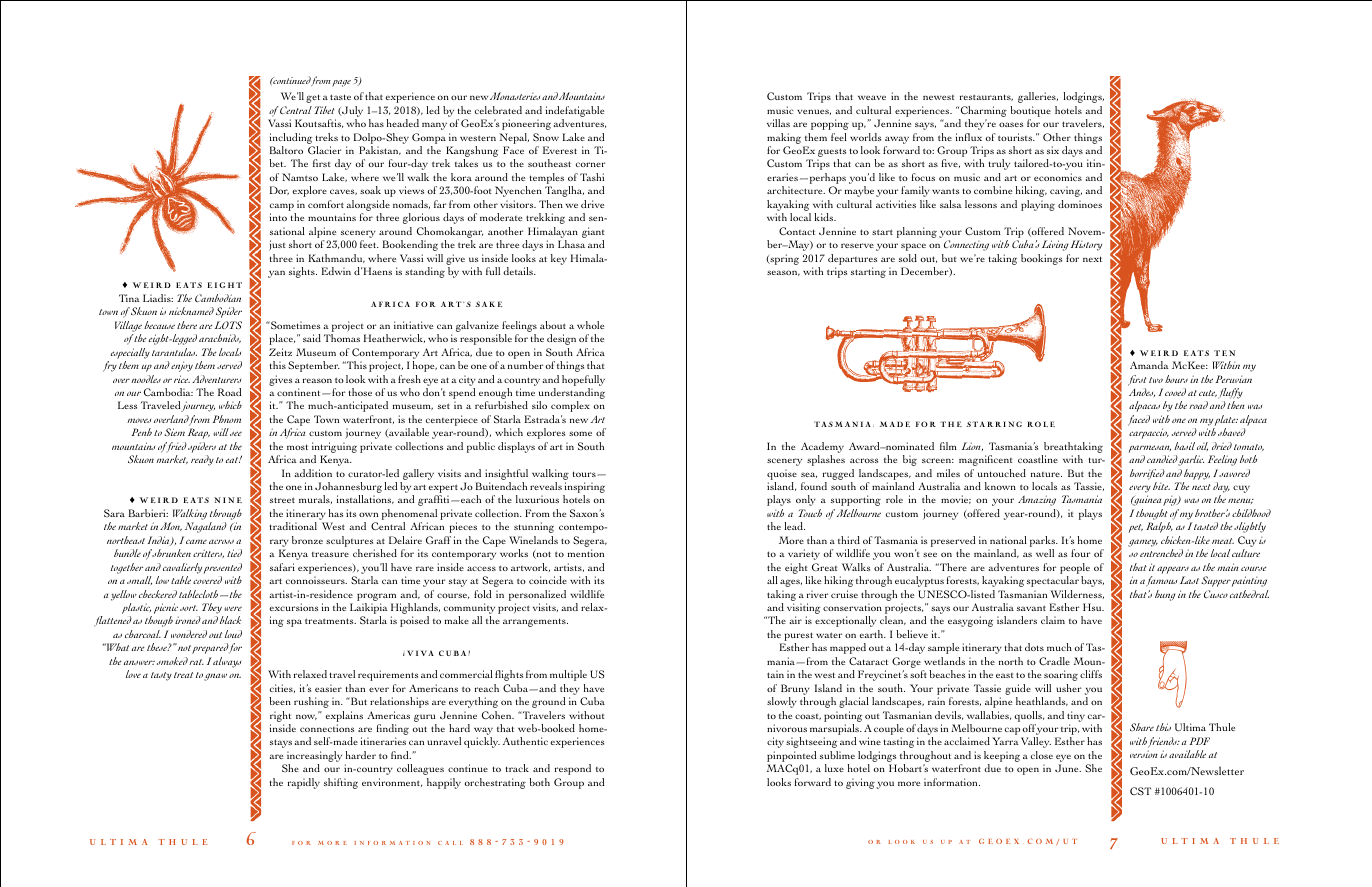 The height and width of the page is (887, 1372). I want to click on History, so click(1086, 245).
